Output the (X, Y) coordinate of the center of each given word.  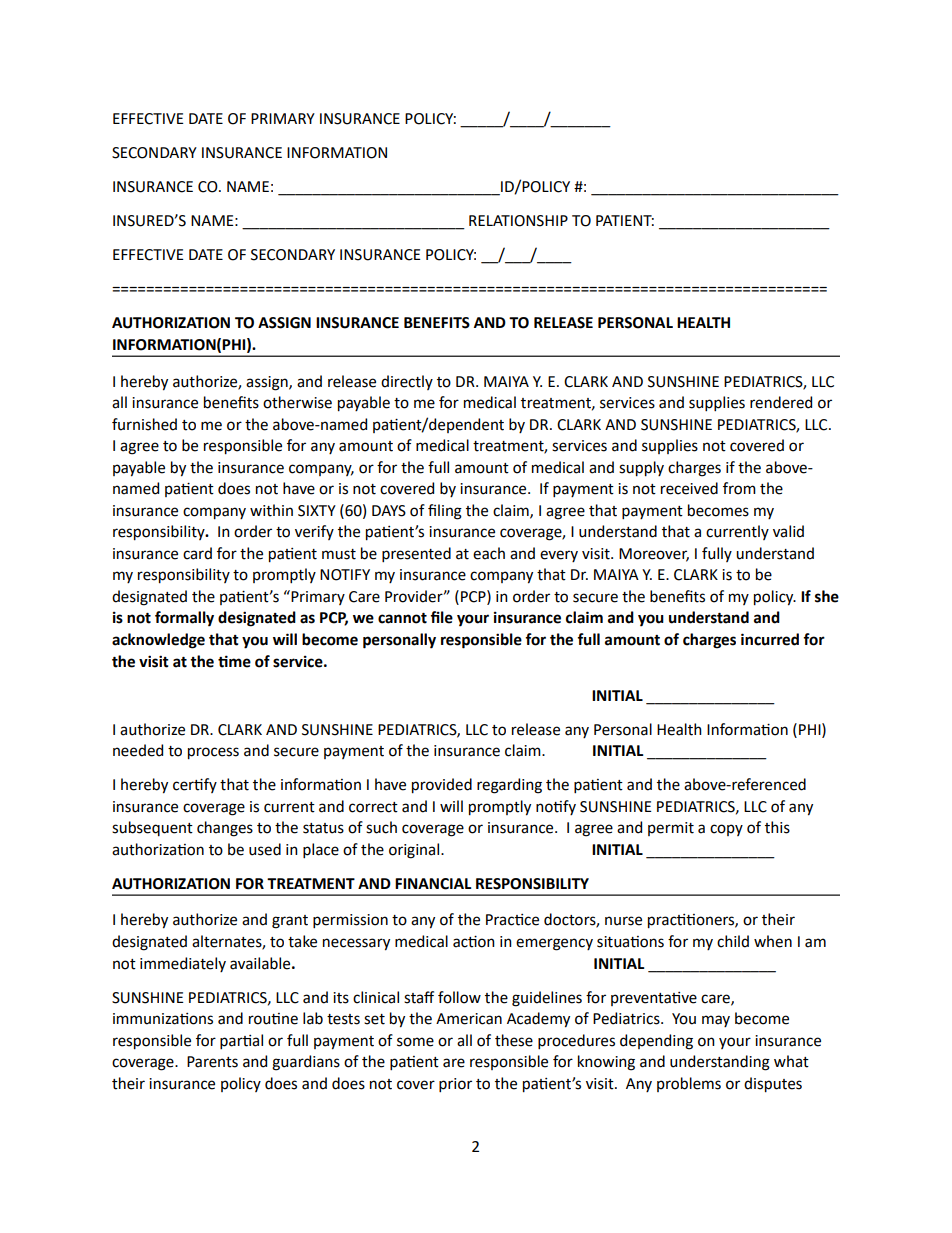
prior (455, 1085)
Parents (212, 1062)
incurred (770, 639)
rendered (781, 402)
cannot (402, 618)
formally (184, 619)
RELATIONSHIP (518, 221)
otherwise (297, 402)
